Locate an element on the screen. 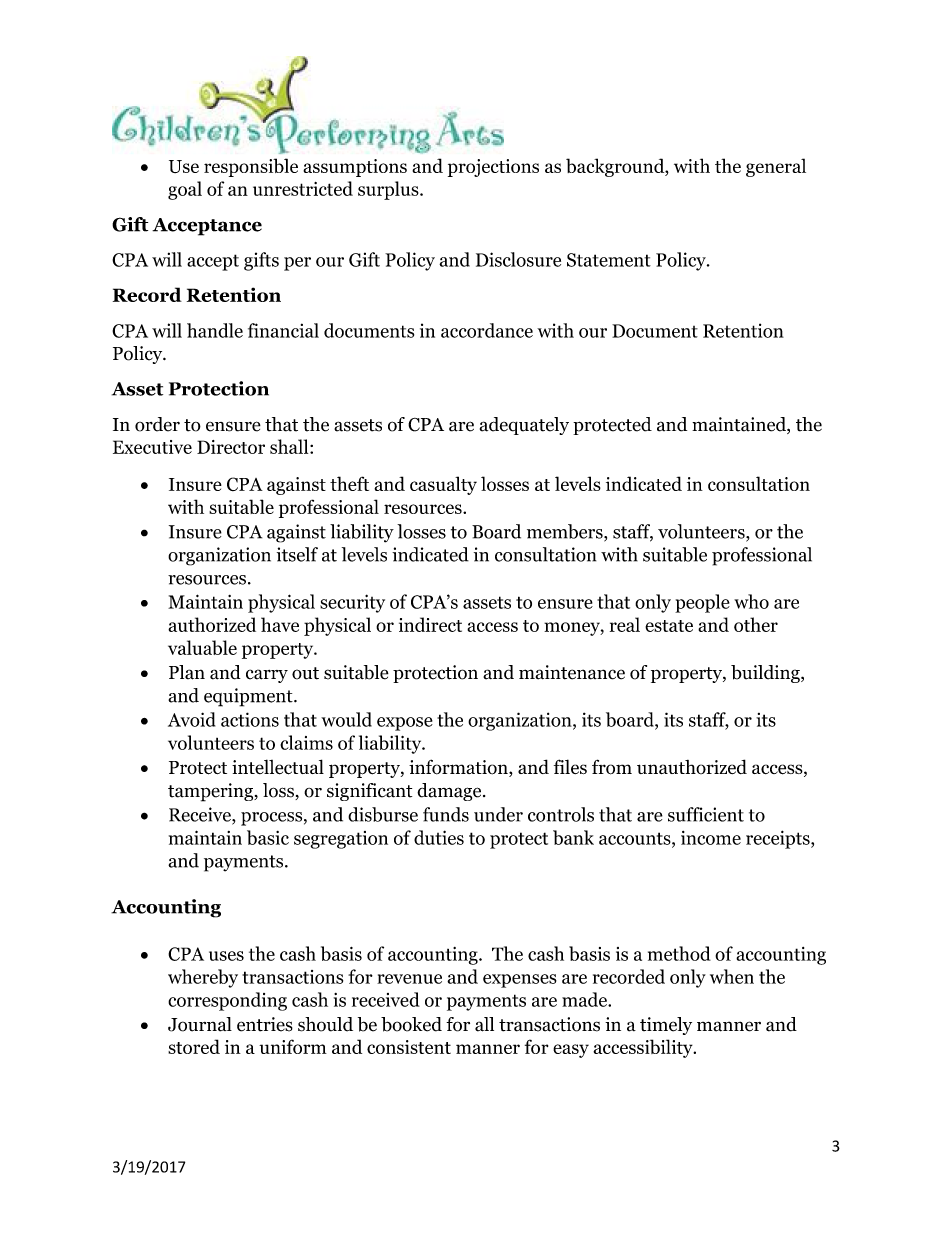 The width and height of the screenshot is (952, 1233). booked is located at coordinates (411, 1024).
